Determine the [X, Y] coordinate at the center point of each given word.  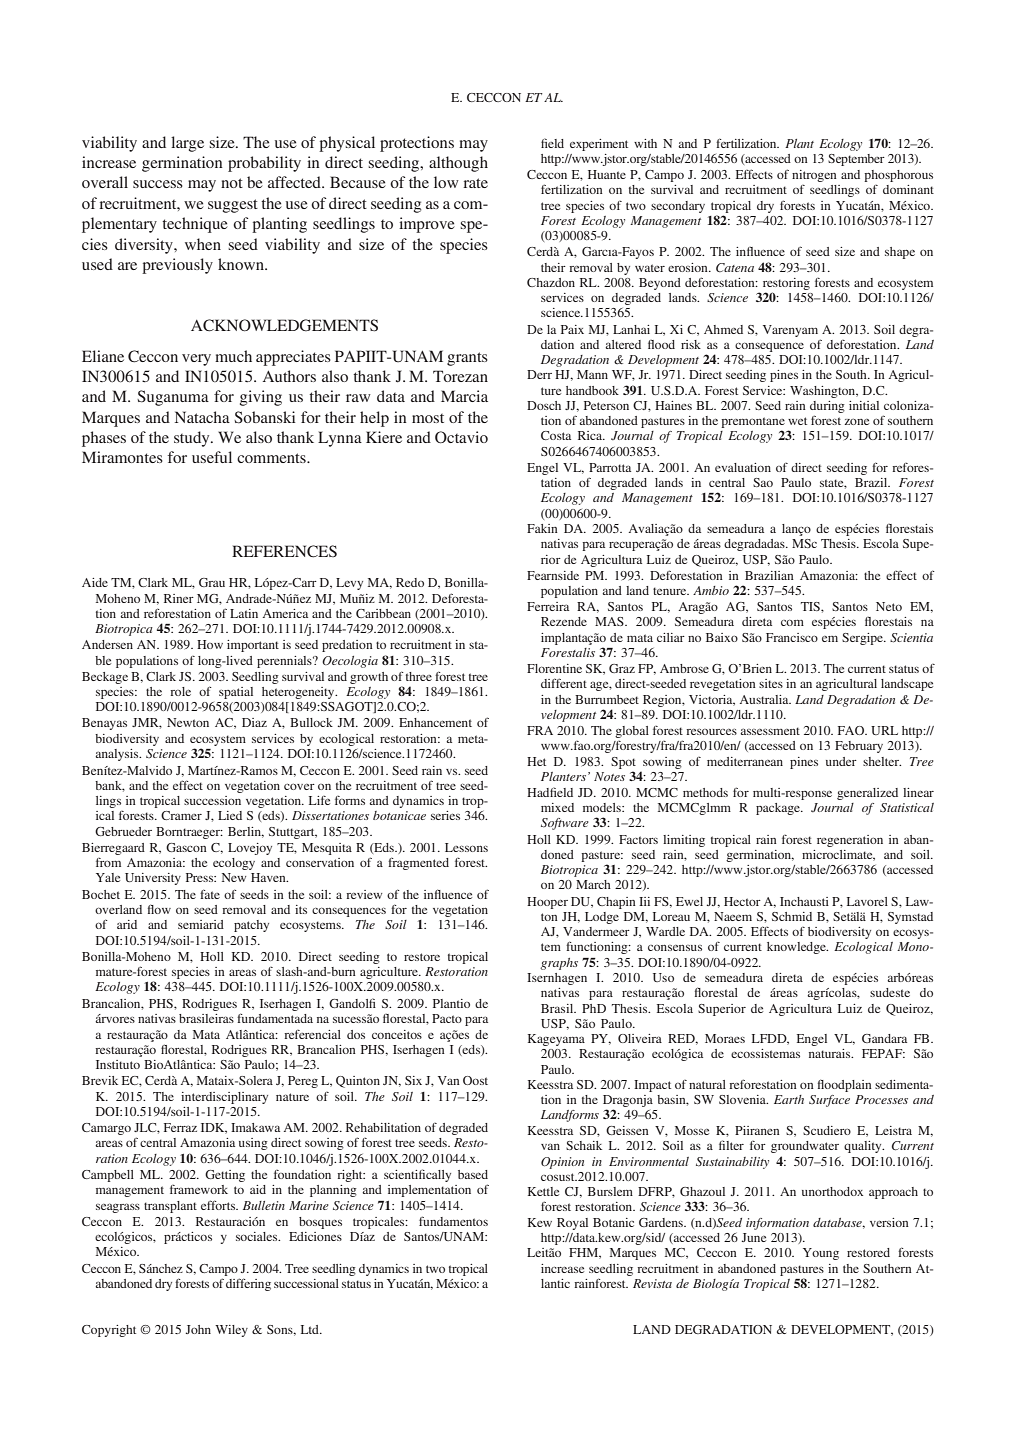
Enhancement [435, 722]
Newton [188, 722]
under [841, 761]
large [187, 144]
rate [475, 183]
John [198, 1329]
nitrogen [814, 176]
